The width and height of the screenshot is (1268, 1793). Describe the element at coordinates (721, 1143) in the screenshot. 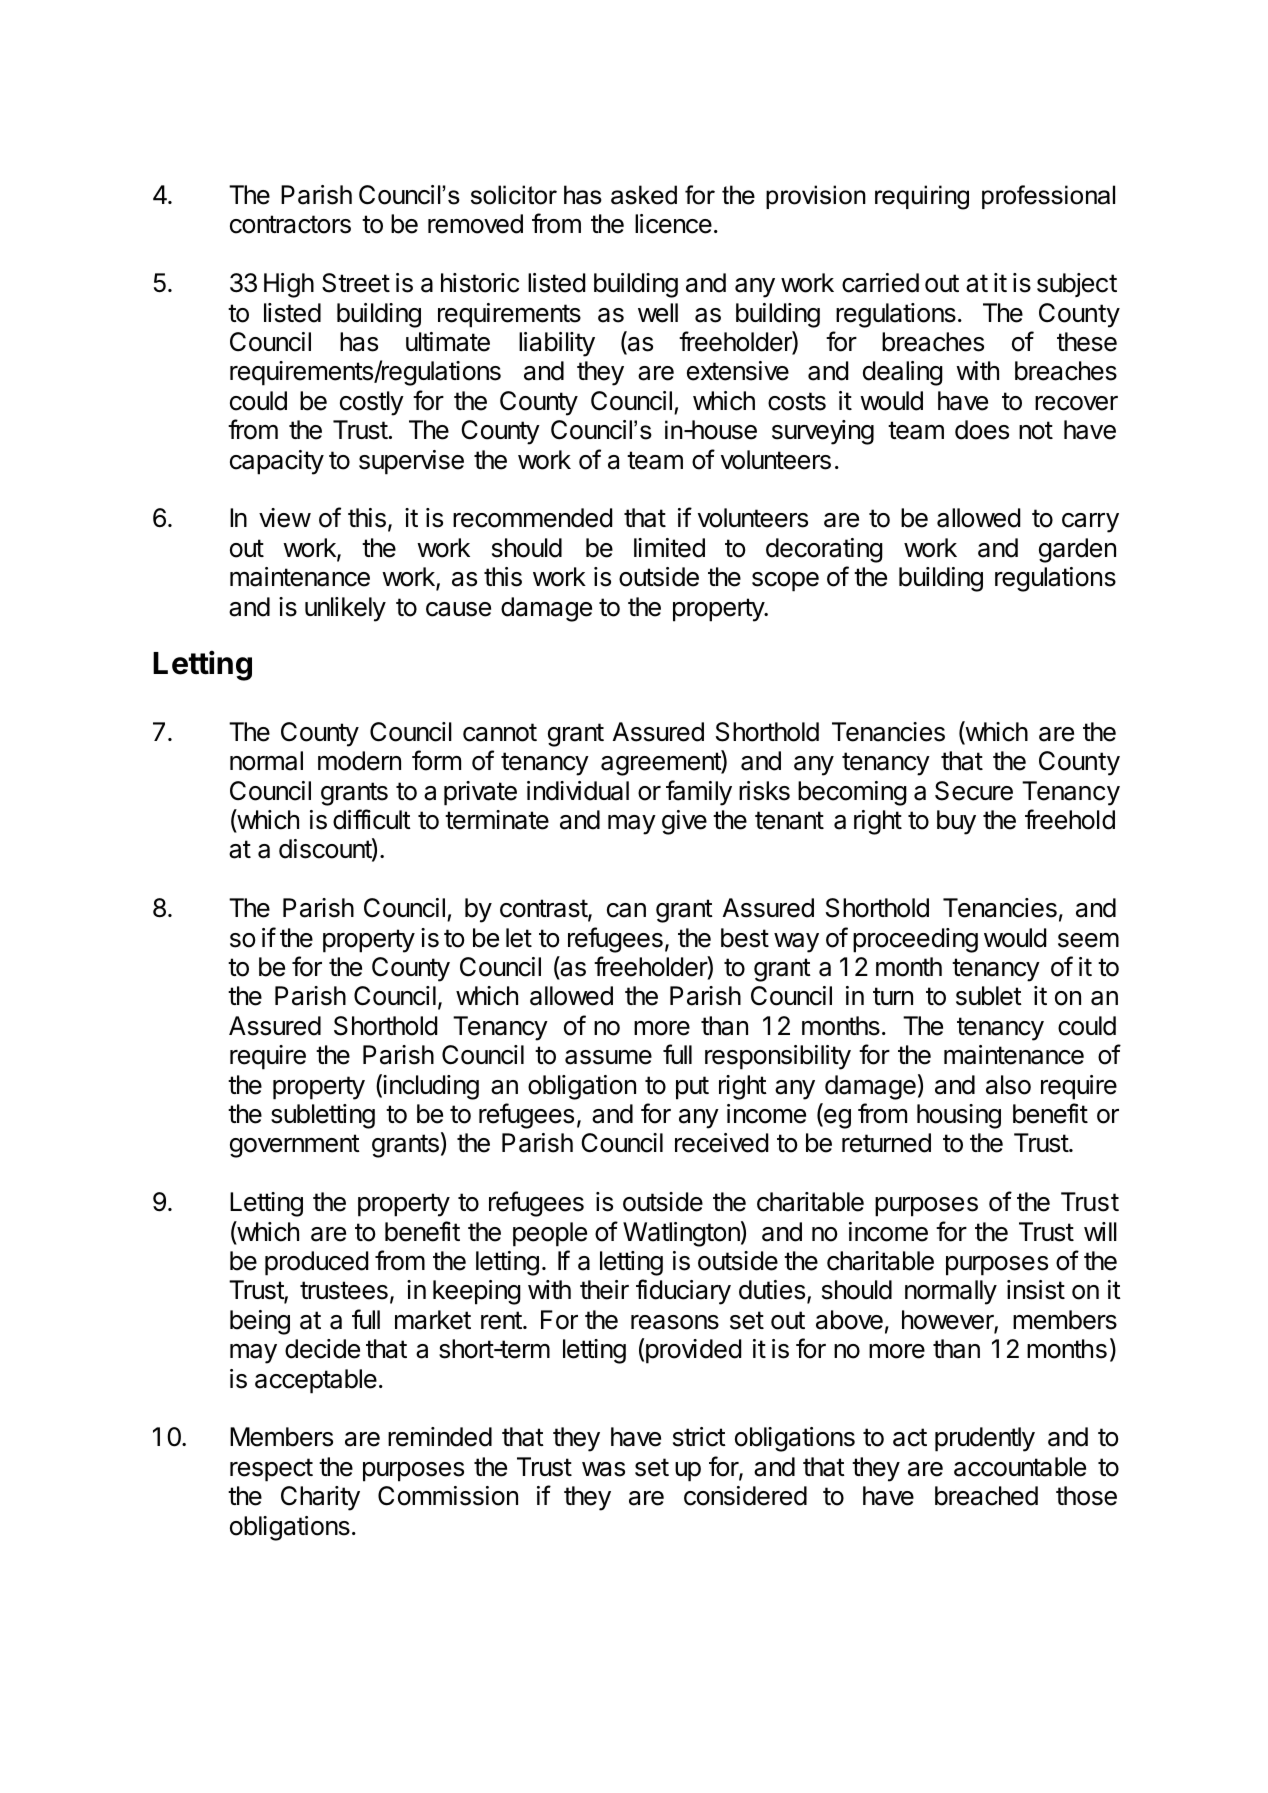

I see `received` at that location.
